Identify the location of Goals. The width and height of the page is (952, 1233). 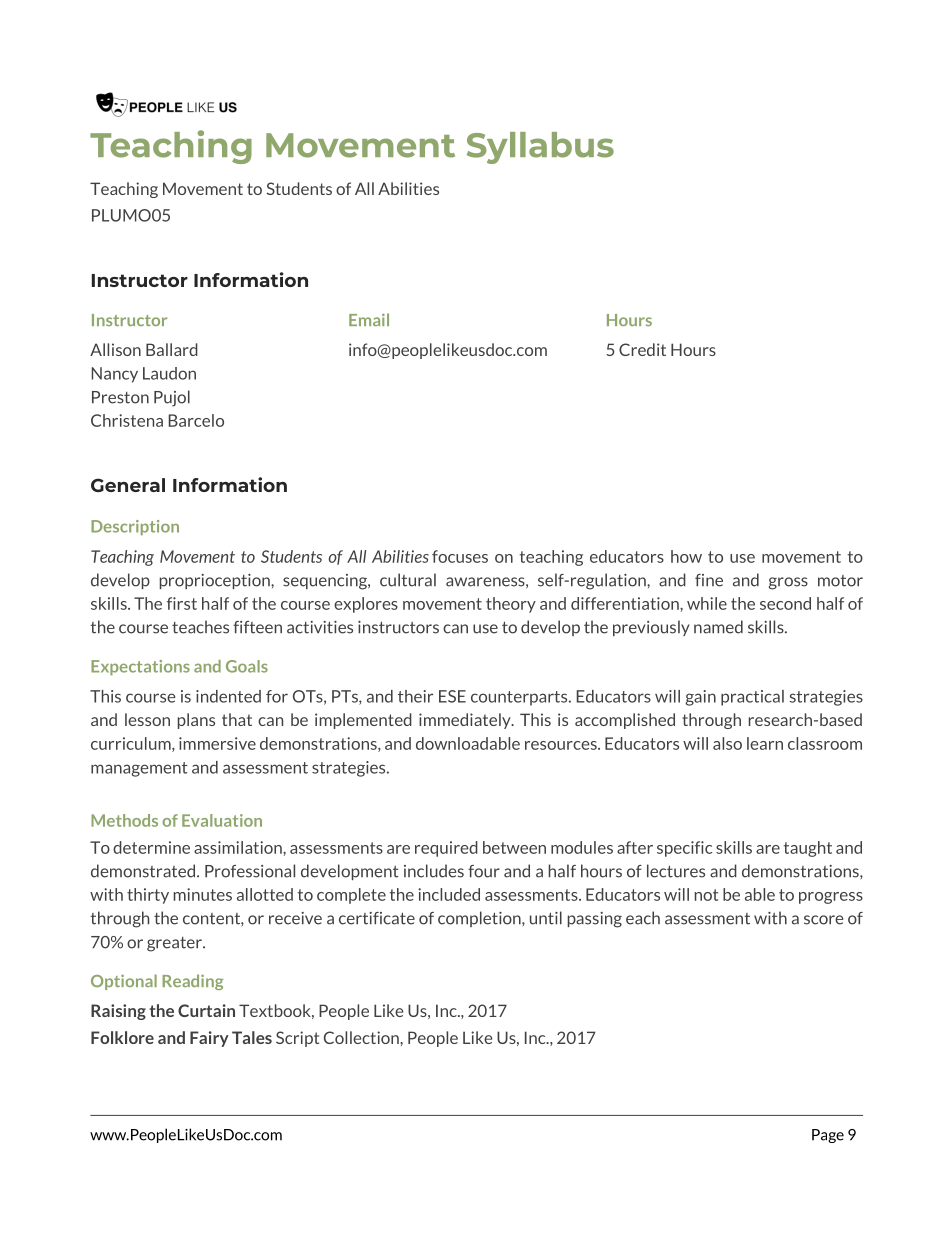
(247, 666).
